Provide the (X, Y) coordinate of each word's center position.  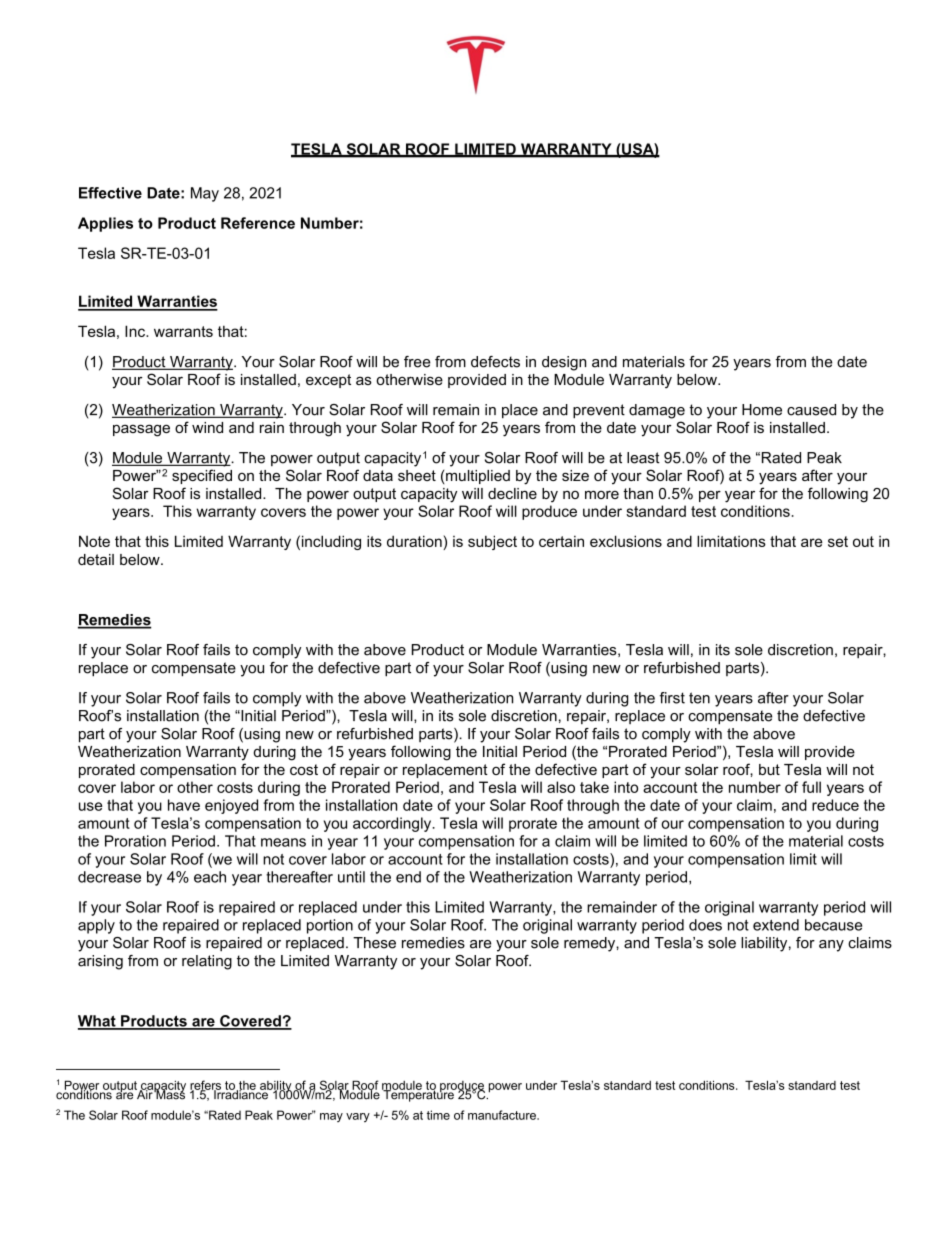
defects (495, 362)
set (838, 541)
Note (94, 541)
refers (205, 1086)
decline (512, 493)
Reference (258, 223)
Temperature (419, 1095)
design (564, 363)
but (769, 769)
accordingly (393, 824)
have (184, 805)
